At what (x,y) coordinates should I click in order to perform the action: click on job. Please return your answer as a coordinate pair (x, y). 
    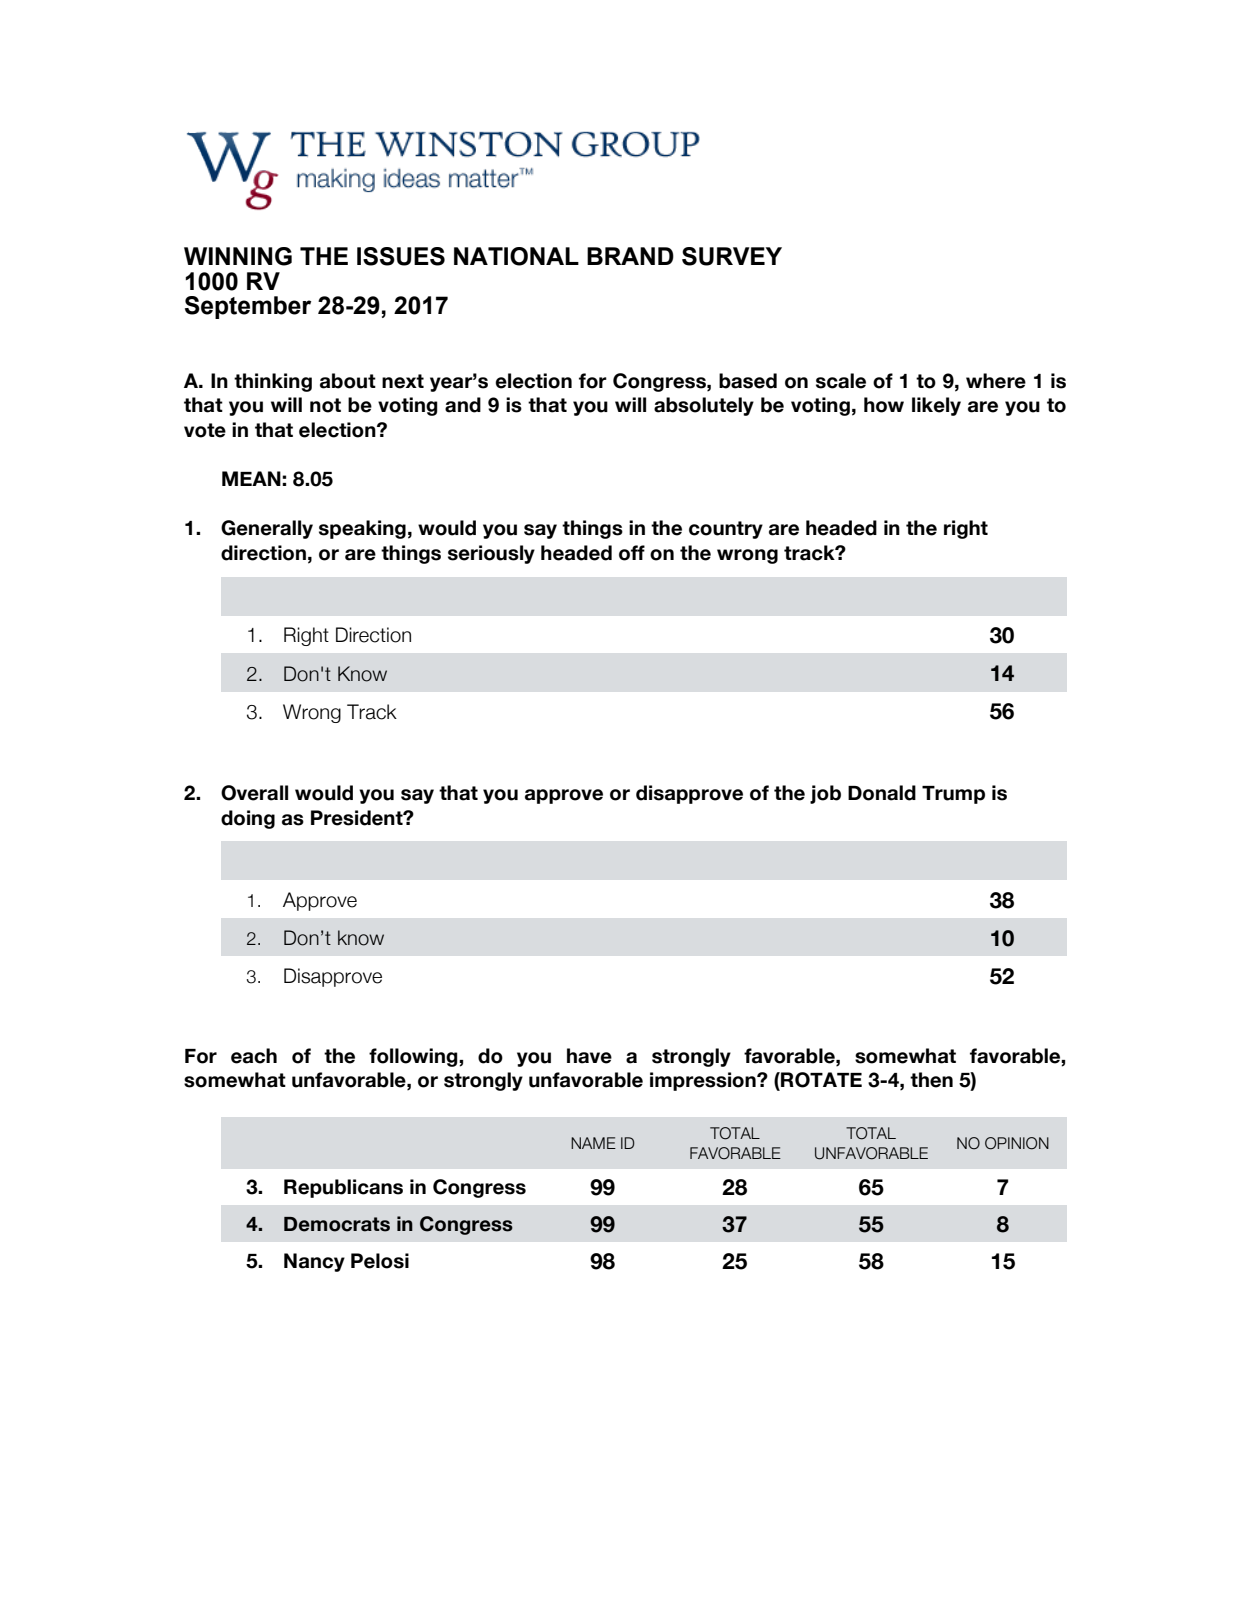
    Looking at the image, I should click on (825, 794).
